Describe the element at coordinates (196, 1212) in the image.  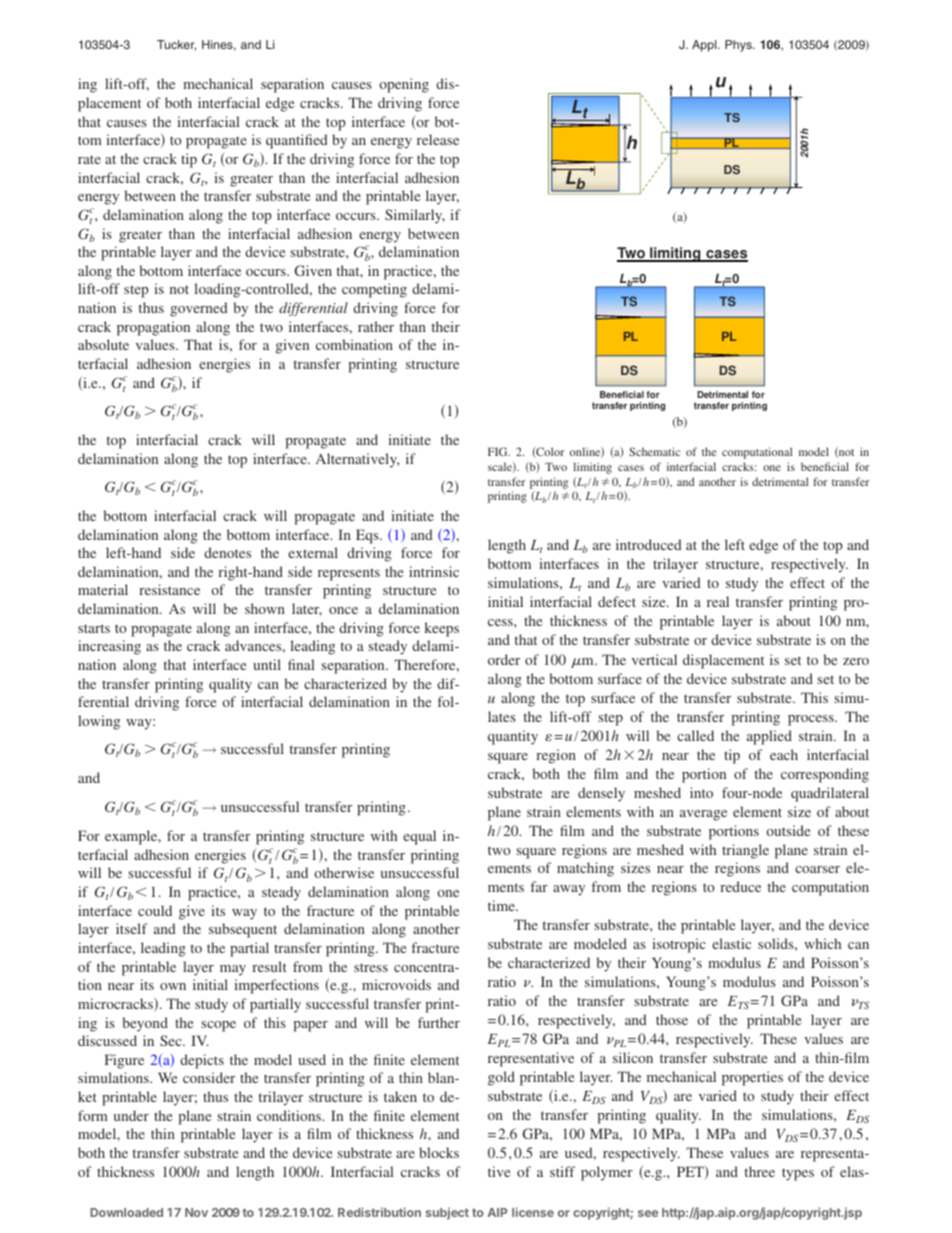
I see `Nov` at that location.
